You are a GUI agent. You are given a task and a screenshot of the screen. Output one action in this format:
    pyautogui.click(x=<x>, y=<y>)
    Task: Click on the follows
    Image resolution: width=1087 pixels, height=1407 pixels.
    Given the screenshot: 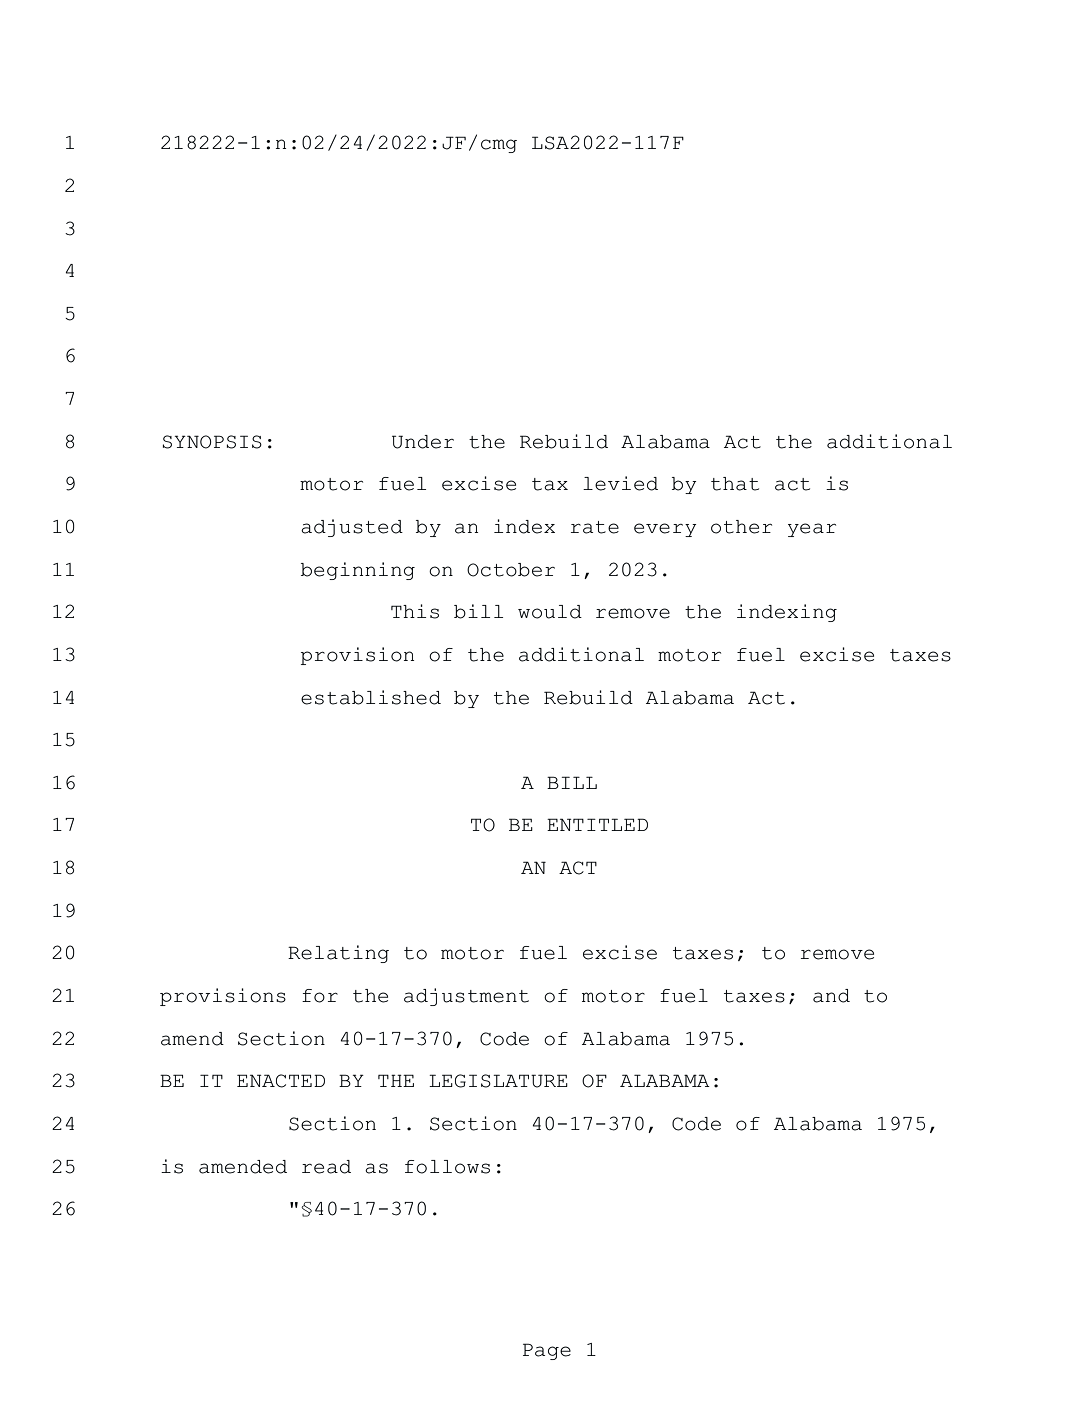 What is the action you would take?
    pyautogui.click(x=447, y=1167)
